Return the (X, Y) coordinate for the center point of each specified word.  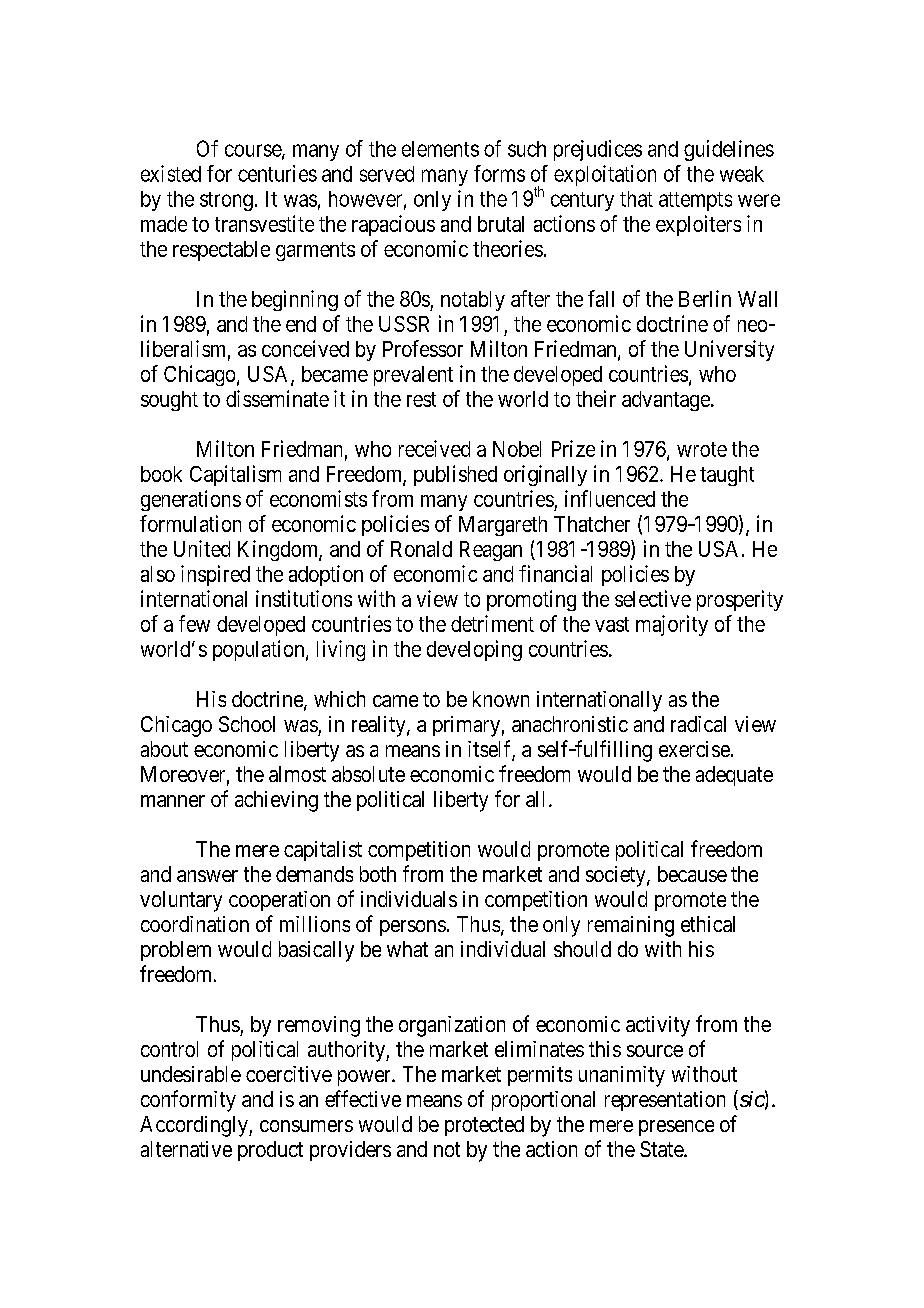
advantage (666, 401)
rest (421, 399)
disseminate (277, 398)
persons (413, 928)
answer (207, 876)
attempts (695, 201)
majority (672, 625)
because (692, 874)
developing (474, 650)
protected (484, 1126)
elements (440, 149)
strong (226, 201)
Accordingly (195, 1126)
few (194, 623)
